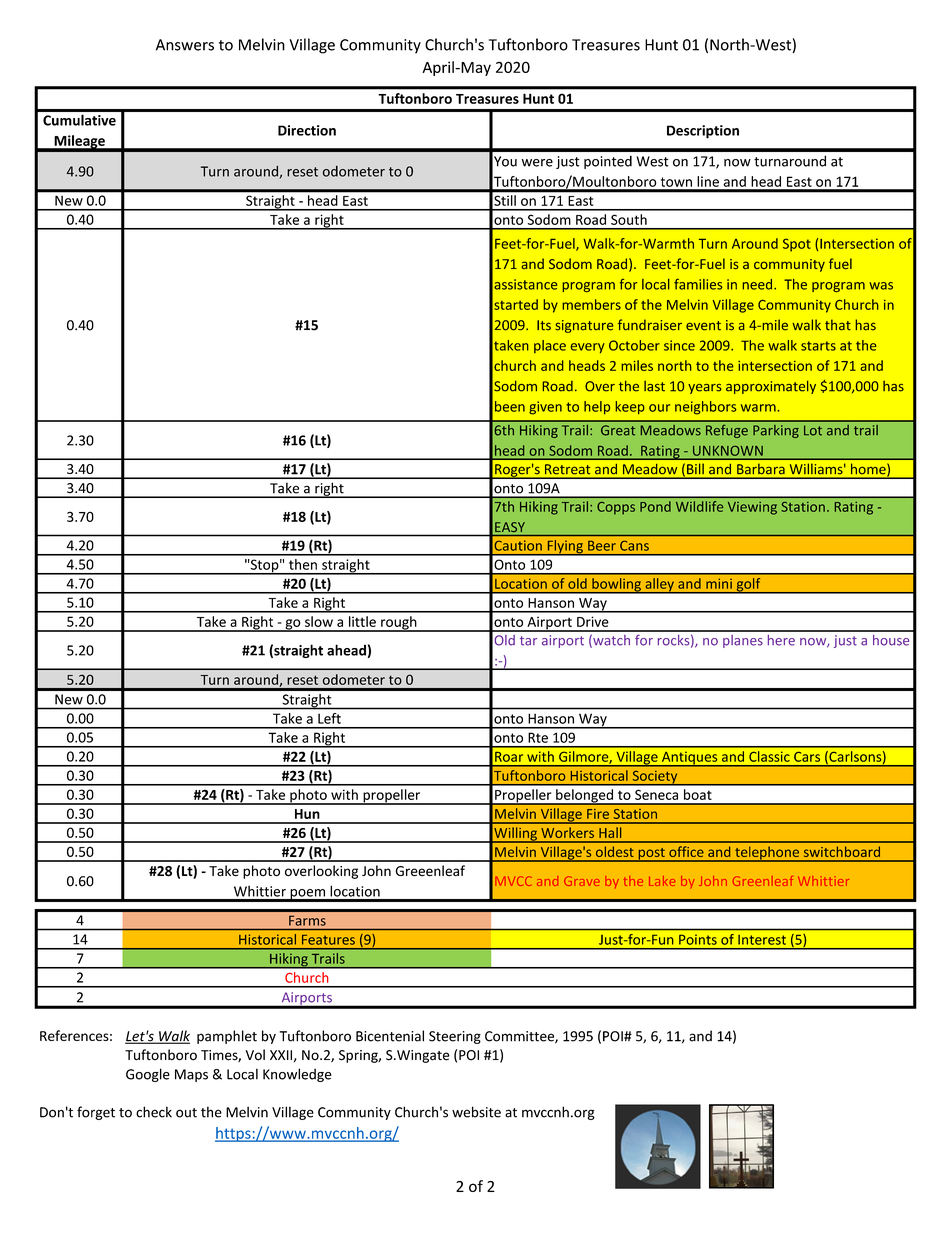  Describe the element at coordinates (719, 584) in the page. I see `mini` at that location.
